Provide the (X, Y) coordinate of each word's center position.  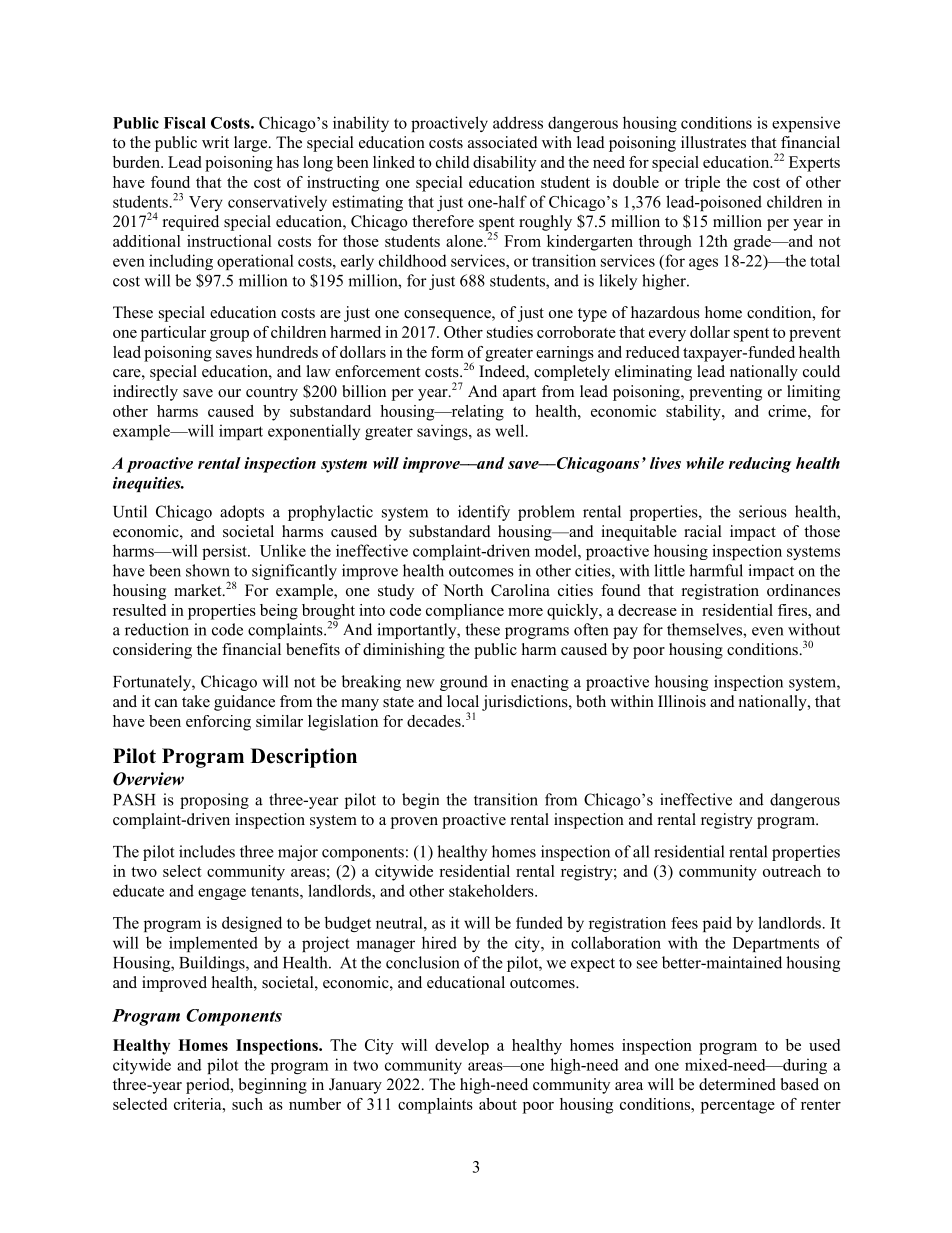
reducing (760, 465)
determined (737, 1084)
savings (443, 432)
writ (215, 142)
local (463, 701)
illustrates (713, 142)
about (498, 1104)
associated (503, 142)
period (209, 1086)
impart (241, 432)
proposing (214, 801)
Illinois (682, 701)
